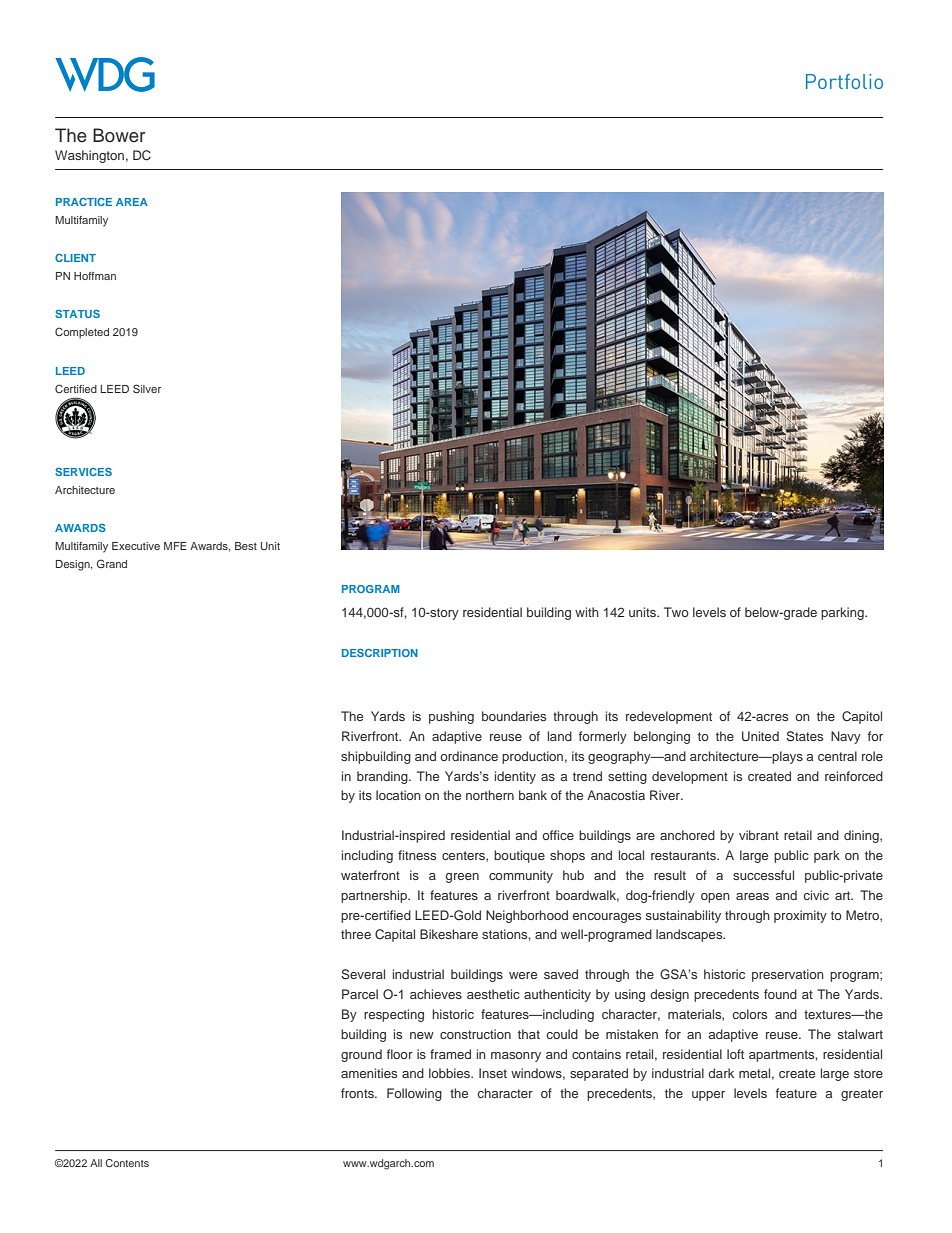 This image has width=952, height=1233. I want to click on Bower, so click(119, 135).
